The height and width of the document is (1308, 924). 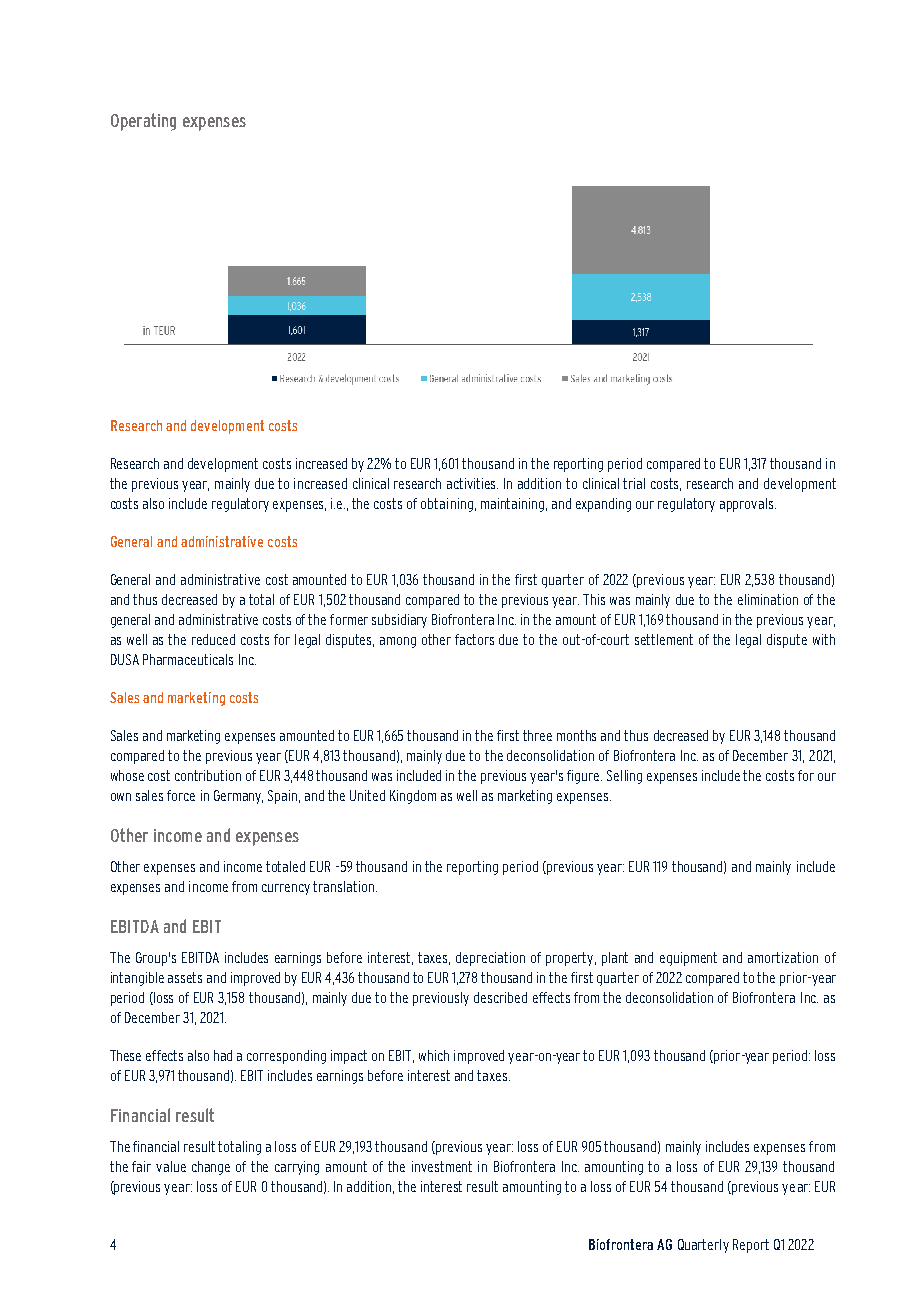 I want to click on investment, so click(x=442, y=1166).
